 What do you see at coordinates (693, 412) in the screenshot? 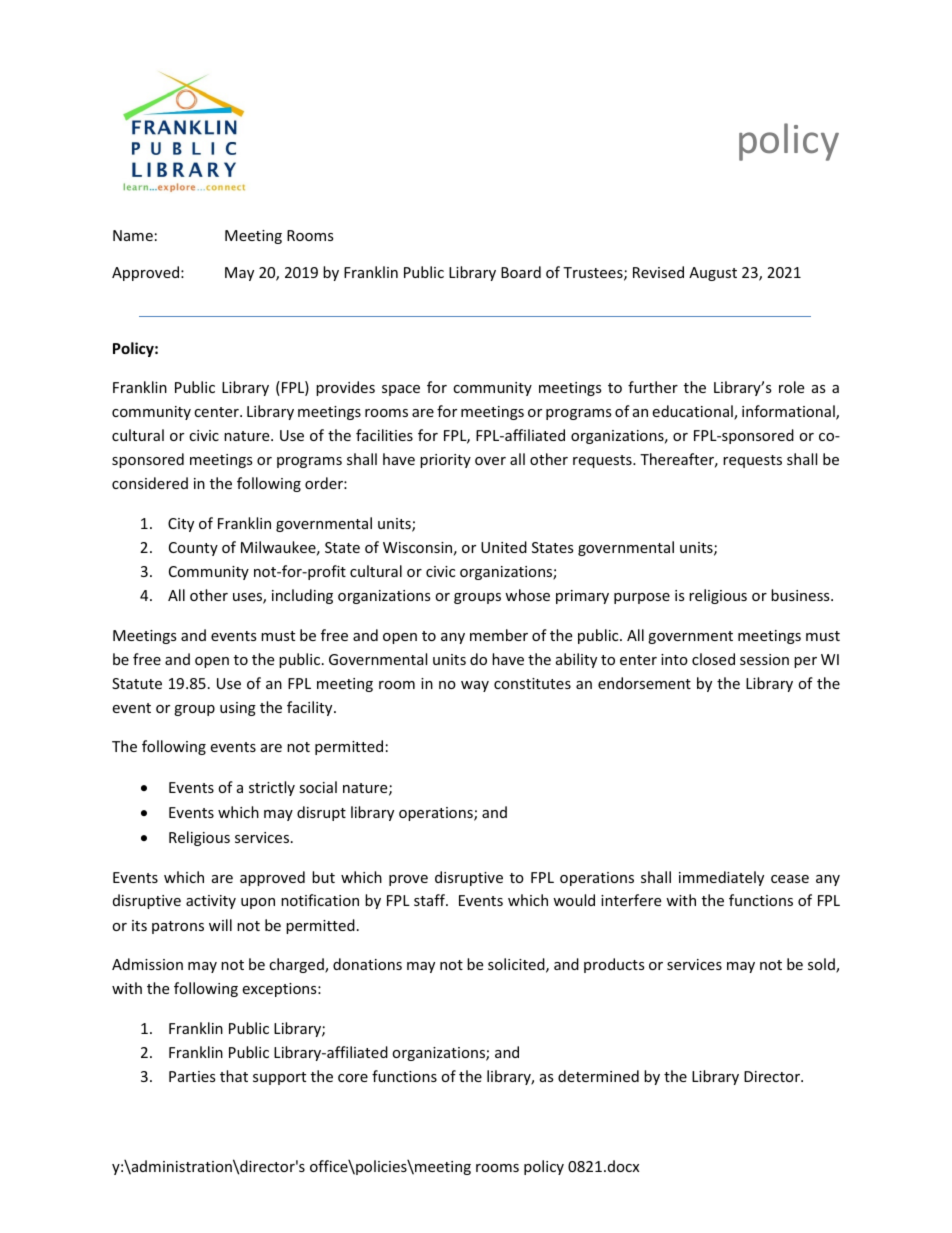
I see `educational` at bounding box center [693, 412].
